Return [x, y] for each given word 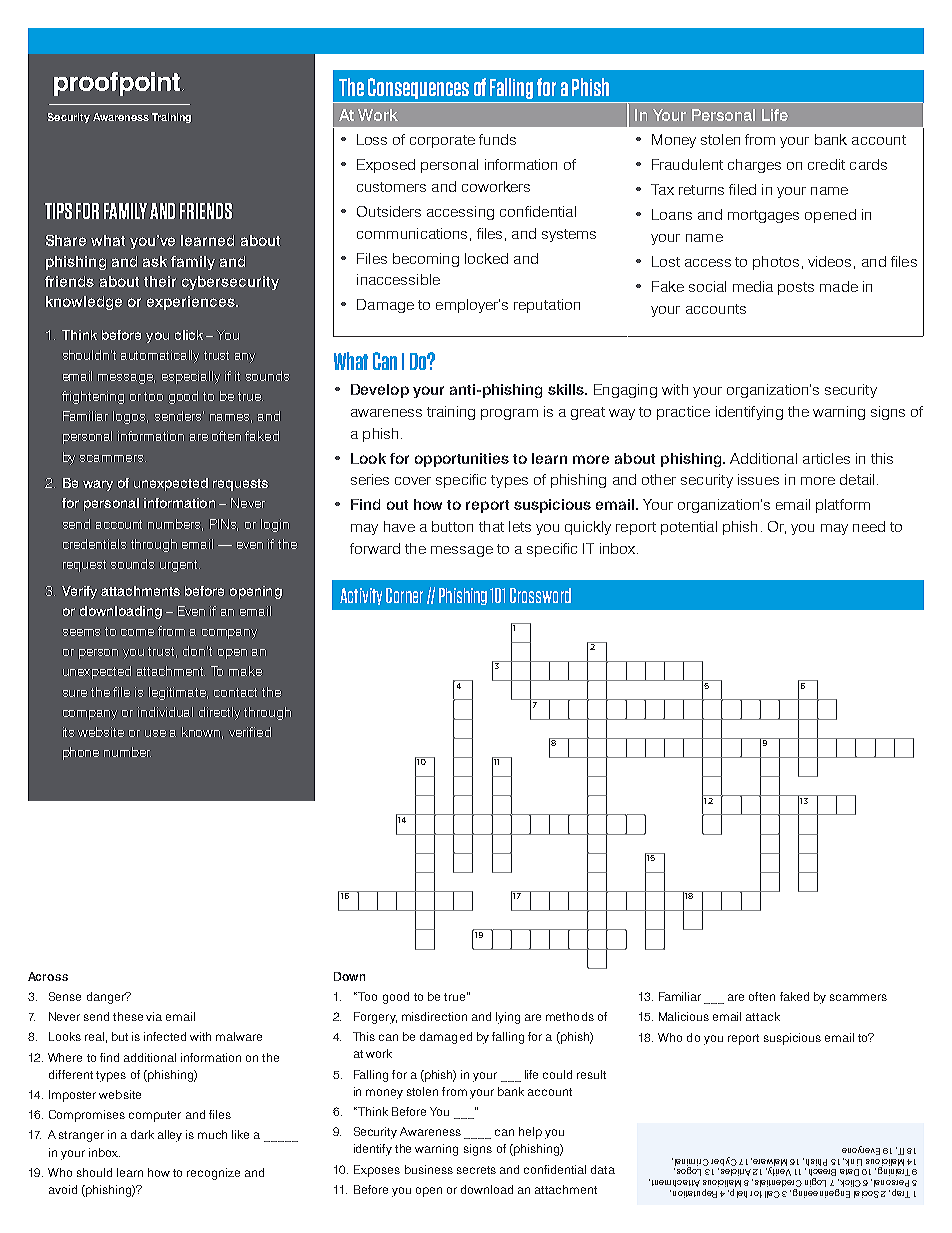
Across [48, 976]
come [137, 632]
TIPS [58, 211]
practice [683, 413]
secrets [476, 1170]
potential [689, 528]
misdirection [434, 1016]
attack [763, 1016]
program [509, 414]
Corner [404, 595]
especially [191, 377]
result [591, 1074]
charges [754, 166]
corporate [442, 141]
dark [142, 1134]
